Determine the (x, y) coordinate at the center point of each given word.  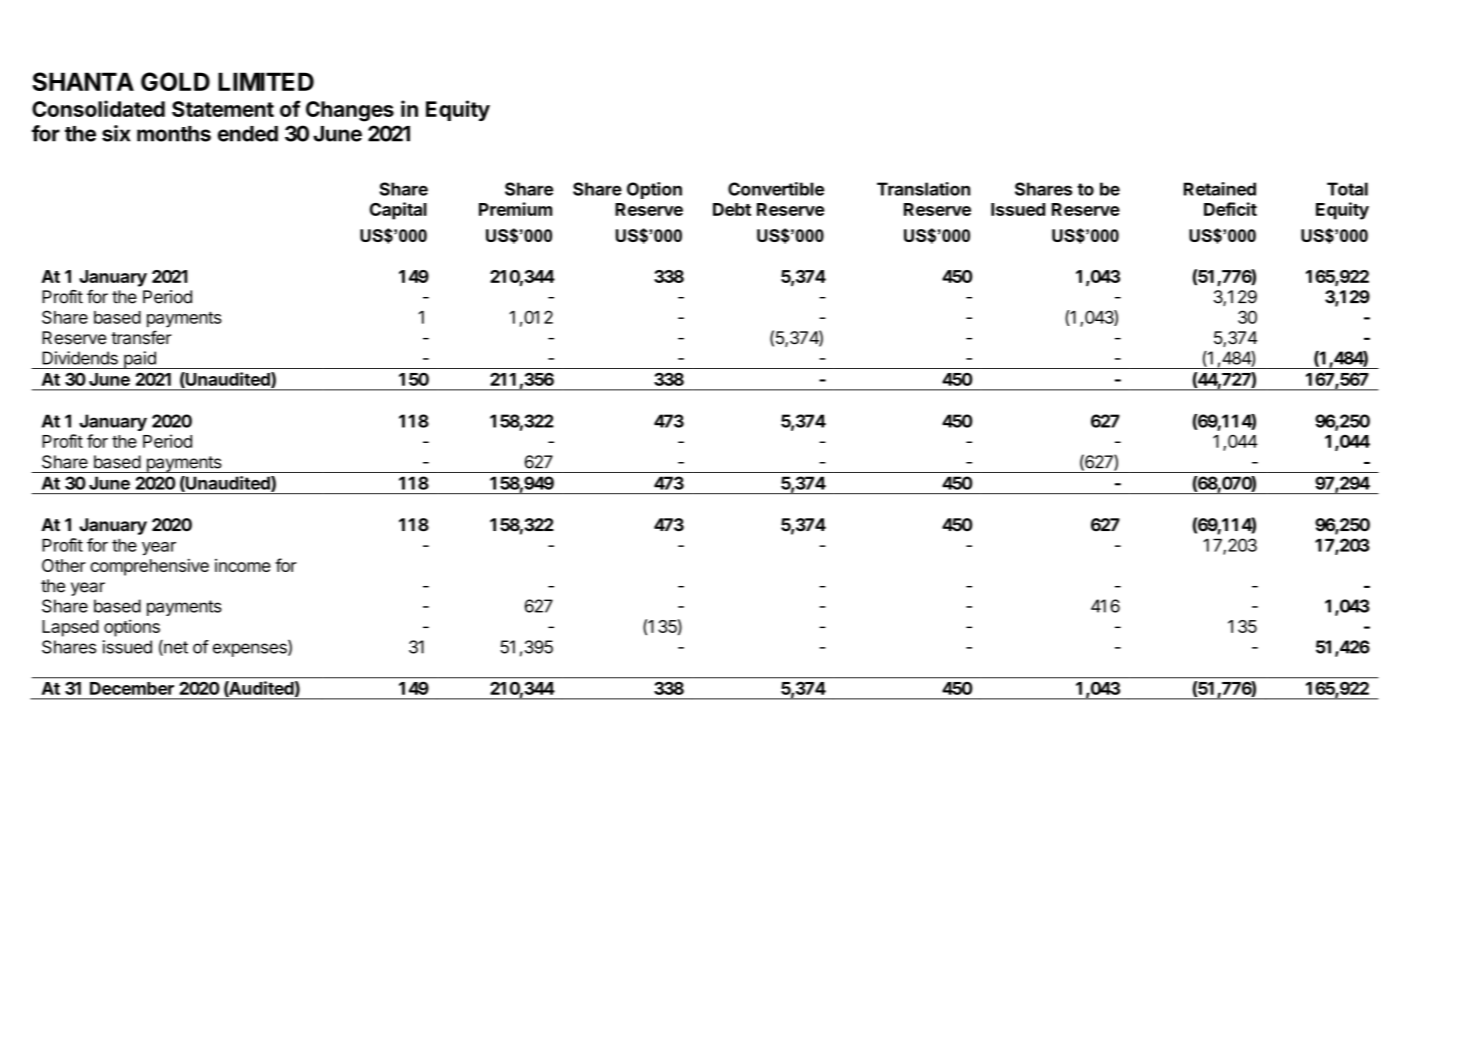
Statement (223, 109)
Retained (1220, 189)
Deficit (1230, 209)
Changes (350, 111)
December (132, 688)
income (243, 565)
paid (140, 360)
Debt (732, 209)
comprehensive (149, 567)
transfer (141, 337)
